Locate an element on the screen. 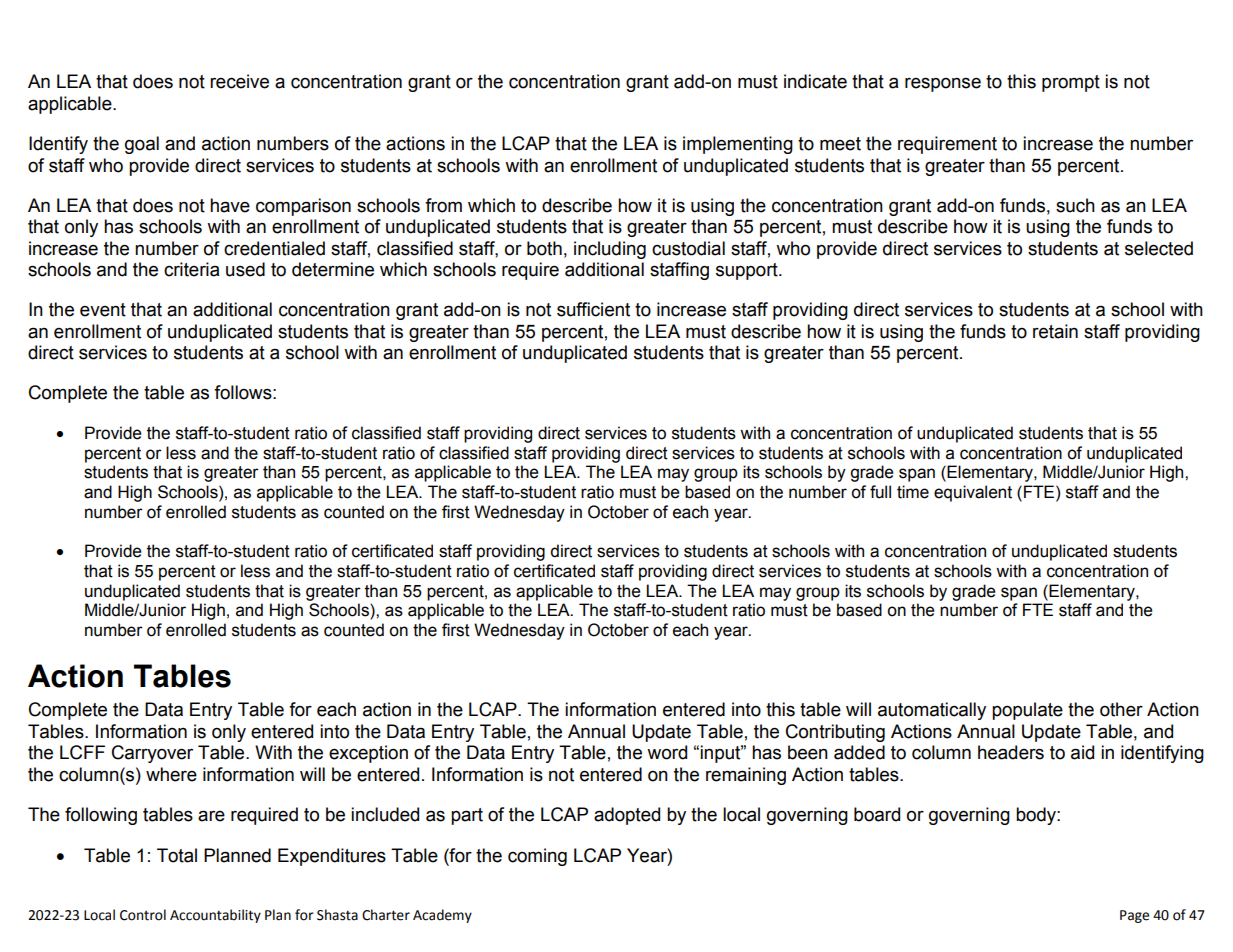 Image resolution: width=1233 pixels, height=952 pixels. event is located at coordinates (103, 310).
